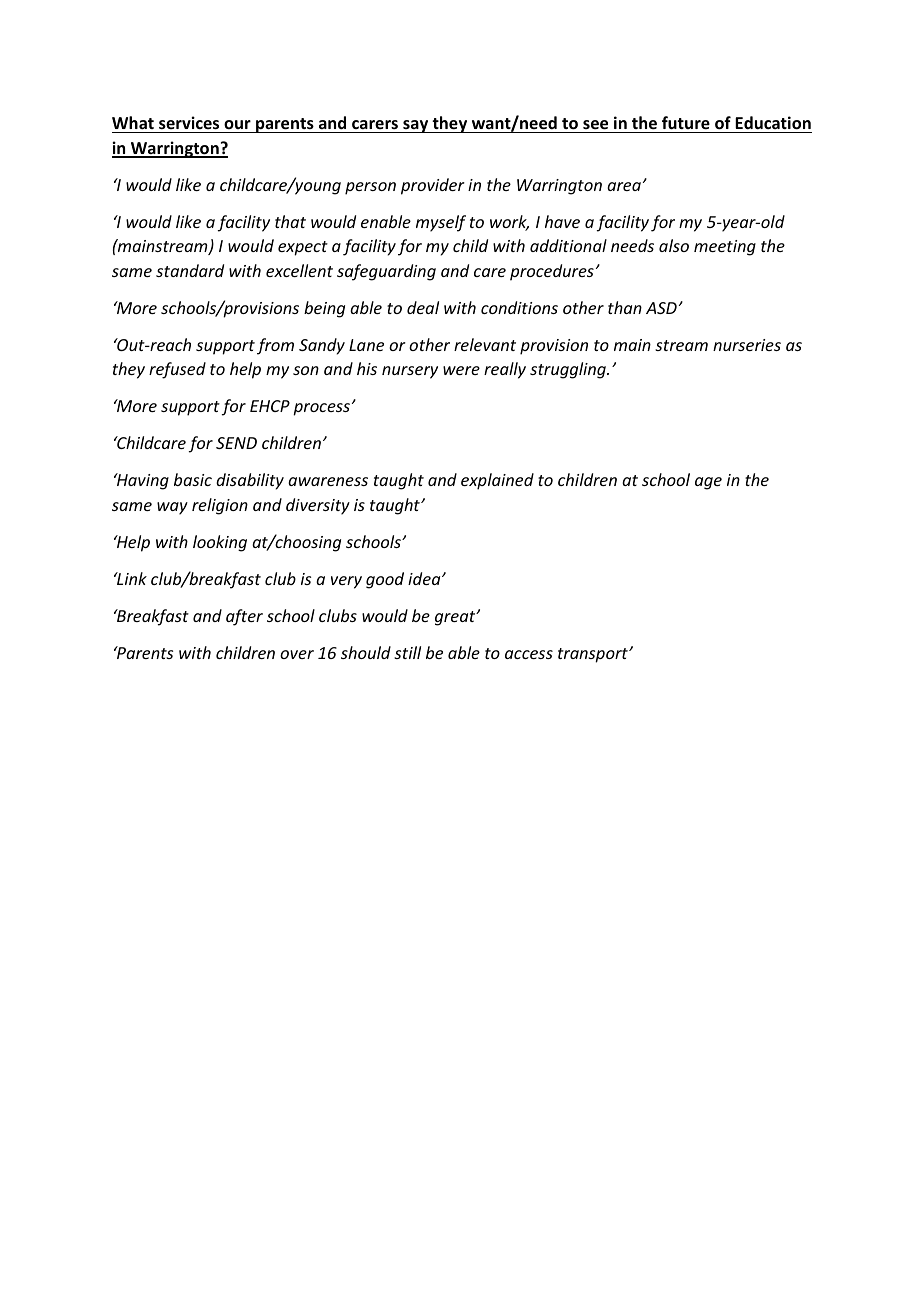 The height and width of the page is (1308, 924). Describe the element at coordinates (193, 479) in the page. I see `basic` at that location.
